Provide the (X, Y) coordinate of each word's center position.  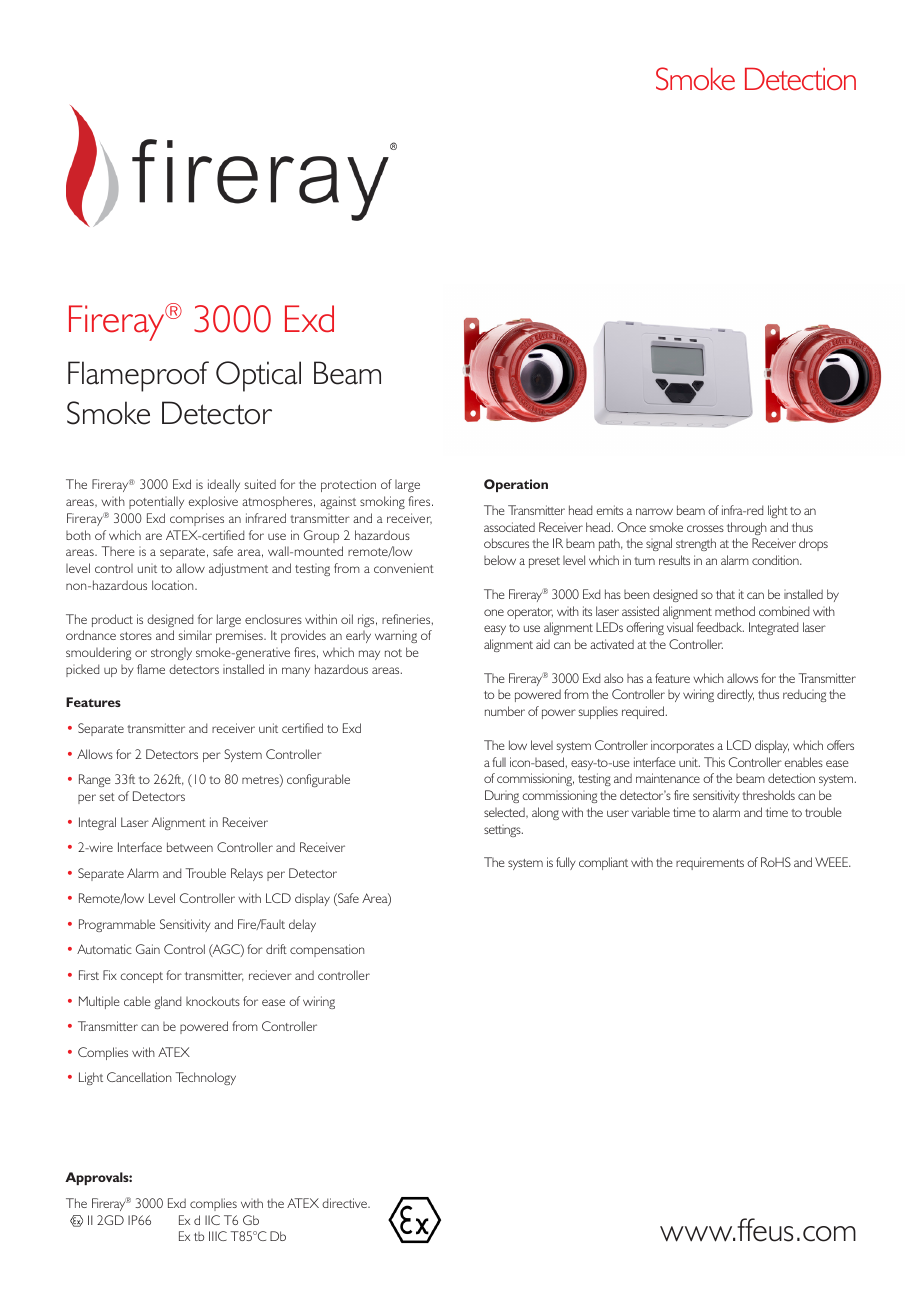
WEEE (832, 862)
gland (167, 1002)
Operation (516, 485)
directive (345, 1203)
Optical (258, 376)
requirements (710, 863)
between (190, 847)
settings (503, 831)
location (174, 585)
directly (735, 695)
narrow (654, 511)
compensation (327, 950)
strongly (171, 654)
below (500, 560)
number (505, 711)
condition (776, 560)
